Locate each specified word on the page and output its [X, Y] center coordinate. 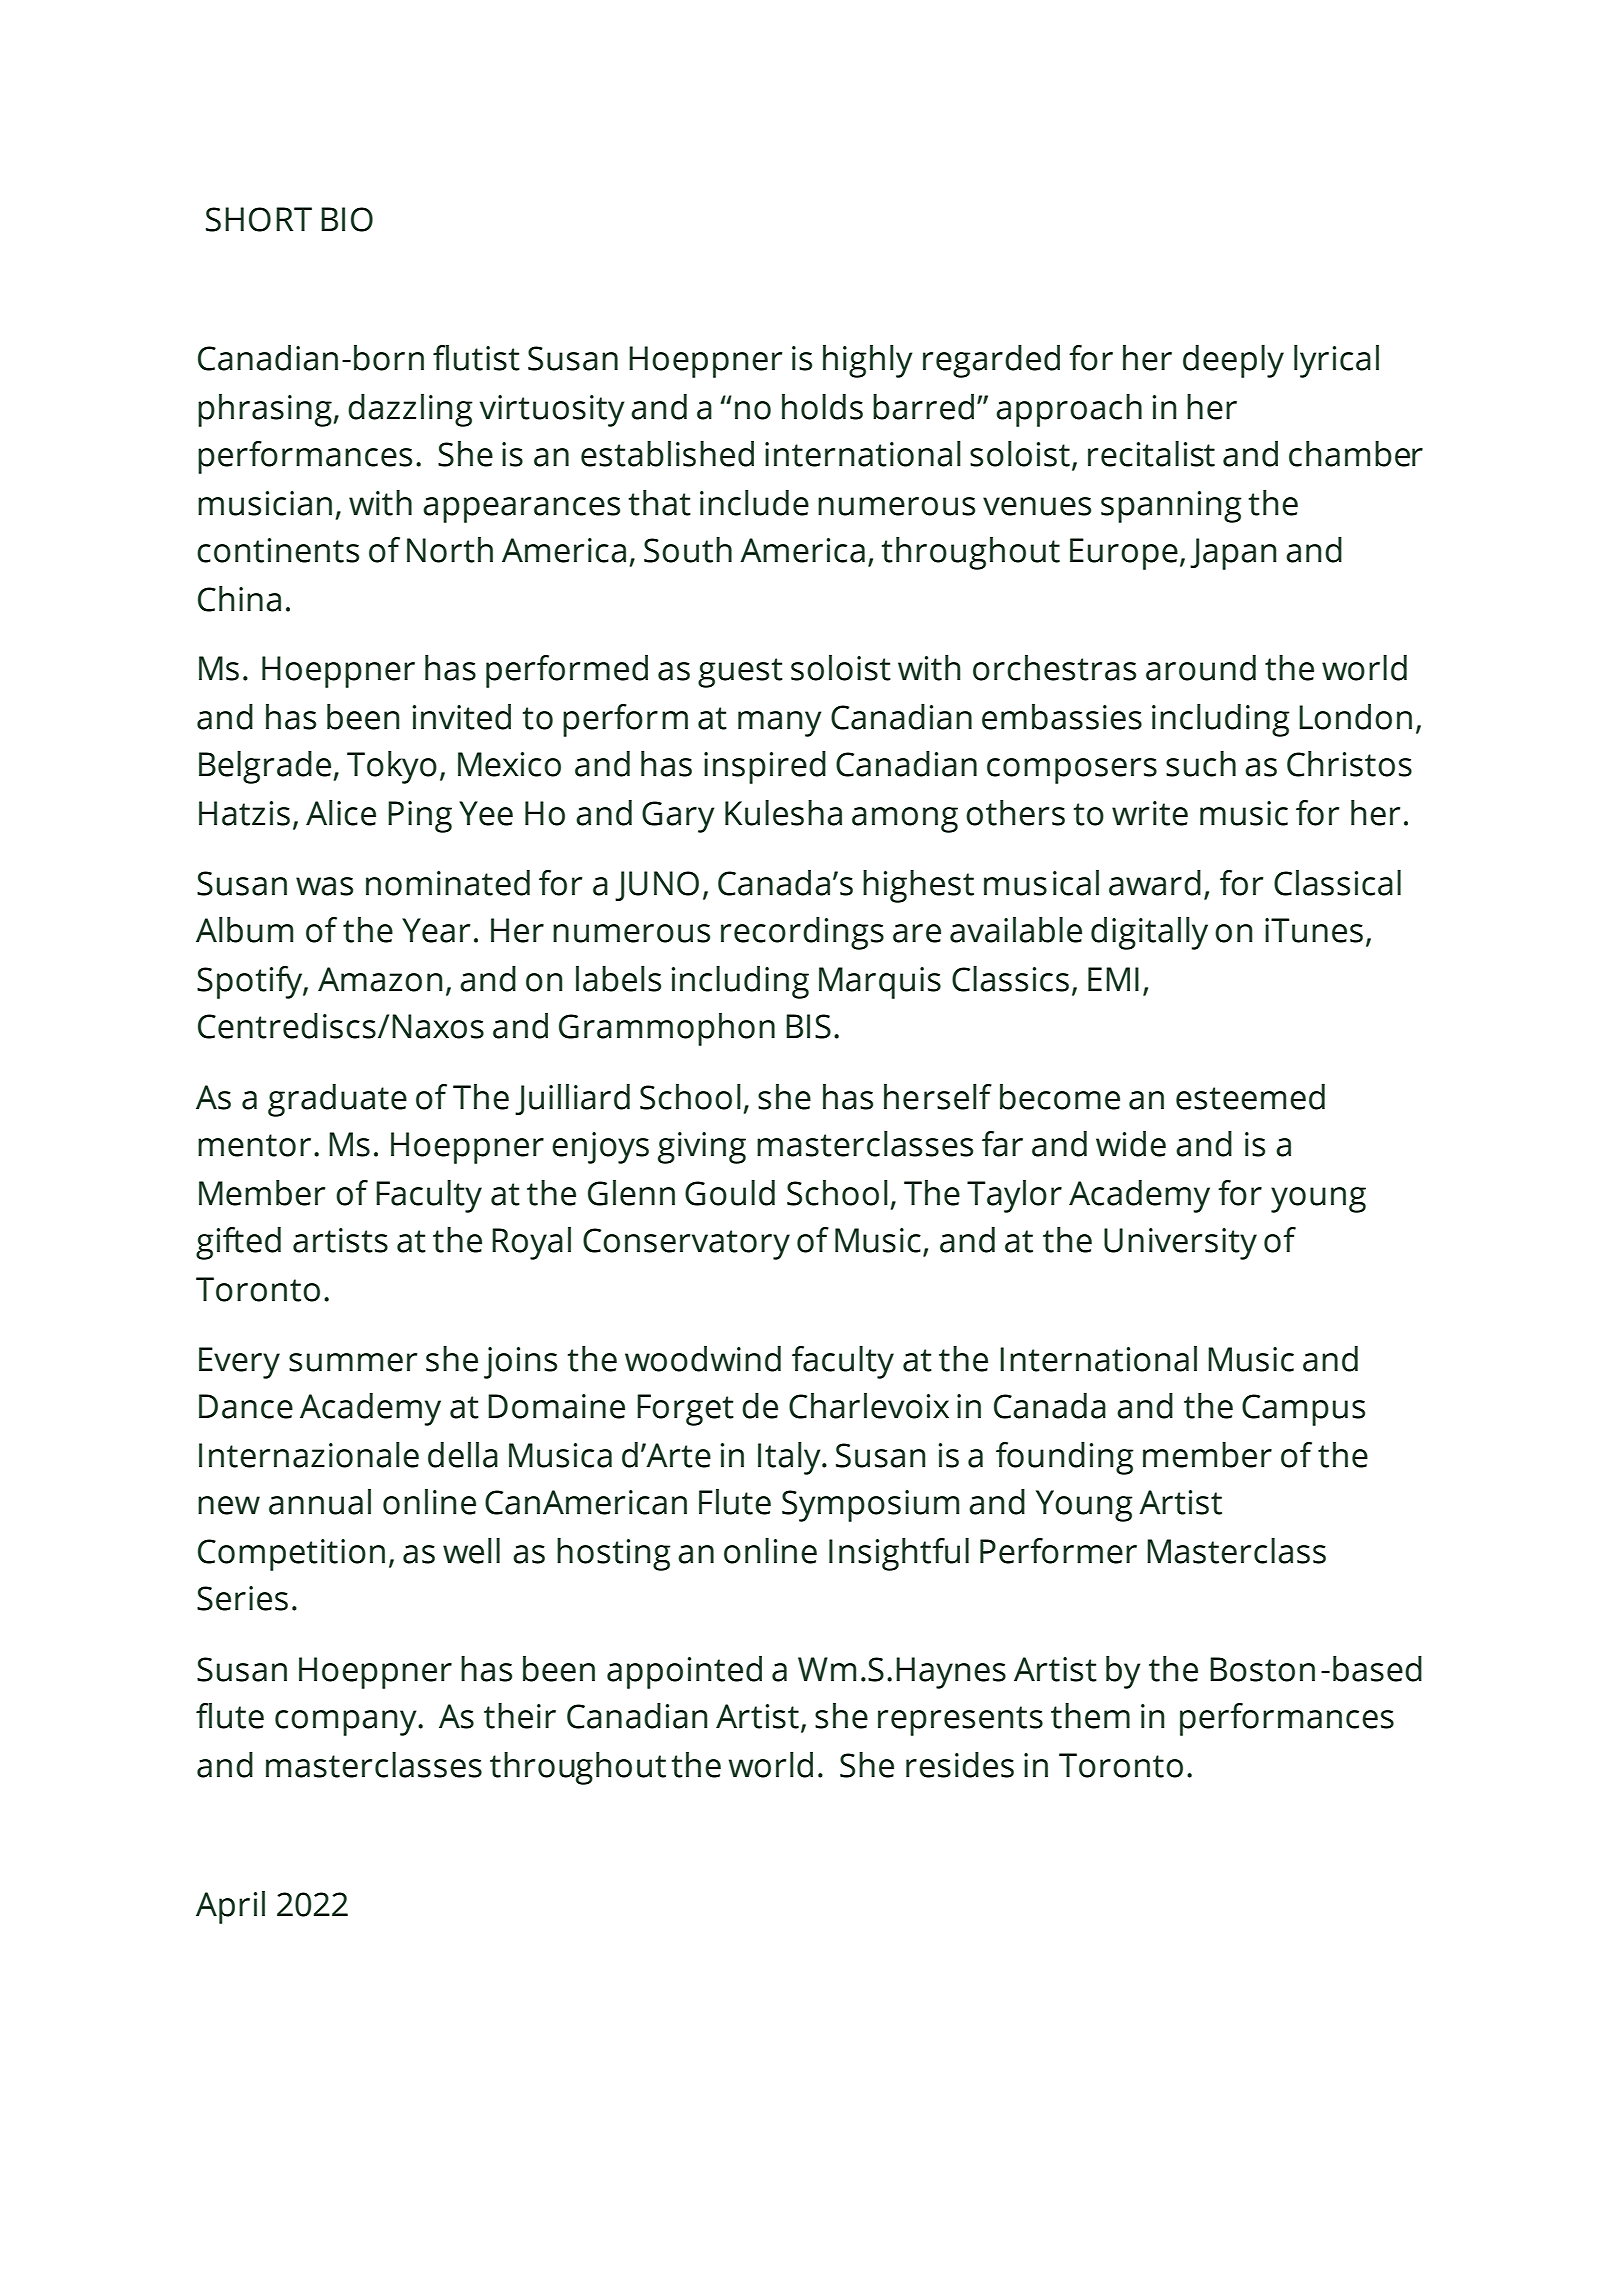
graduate [337, 1100]
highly [868, 361]
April [230, 1907]
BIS [808, 1026]
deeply [1233, 361]
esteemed [1250, 1097]
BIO [347, 219]
